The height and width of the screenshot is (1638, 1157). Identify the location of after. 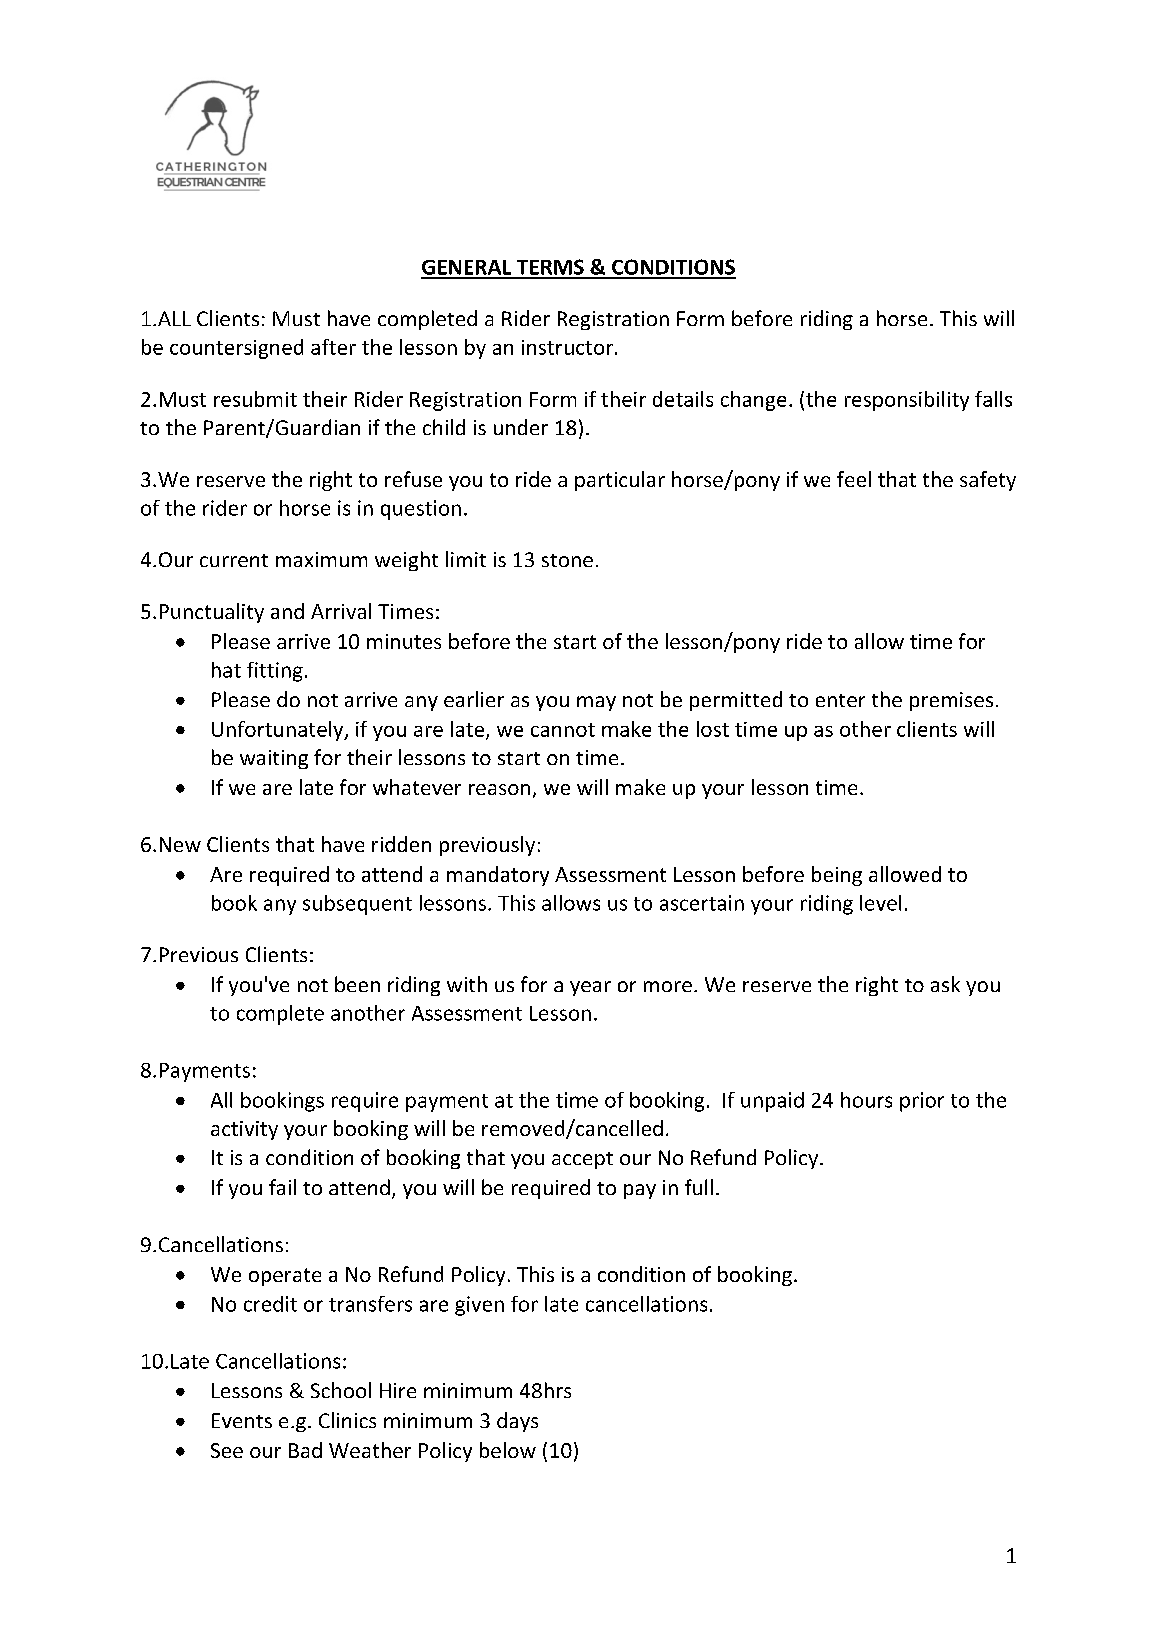
(333, 347).
